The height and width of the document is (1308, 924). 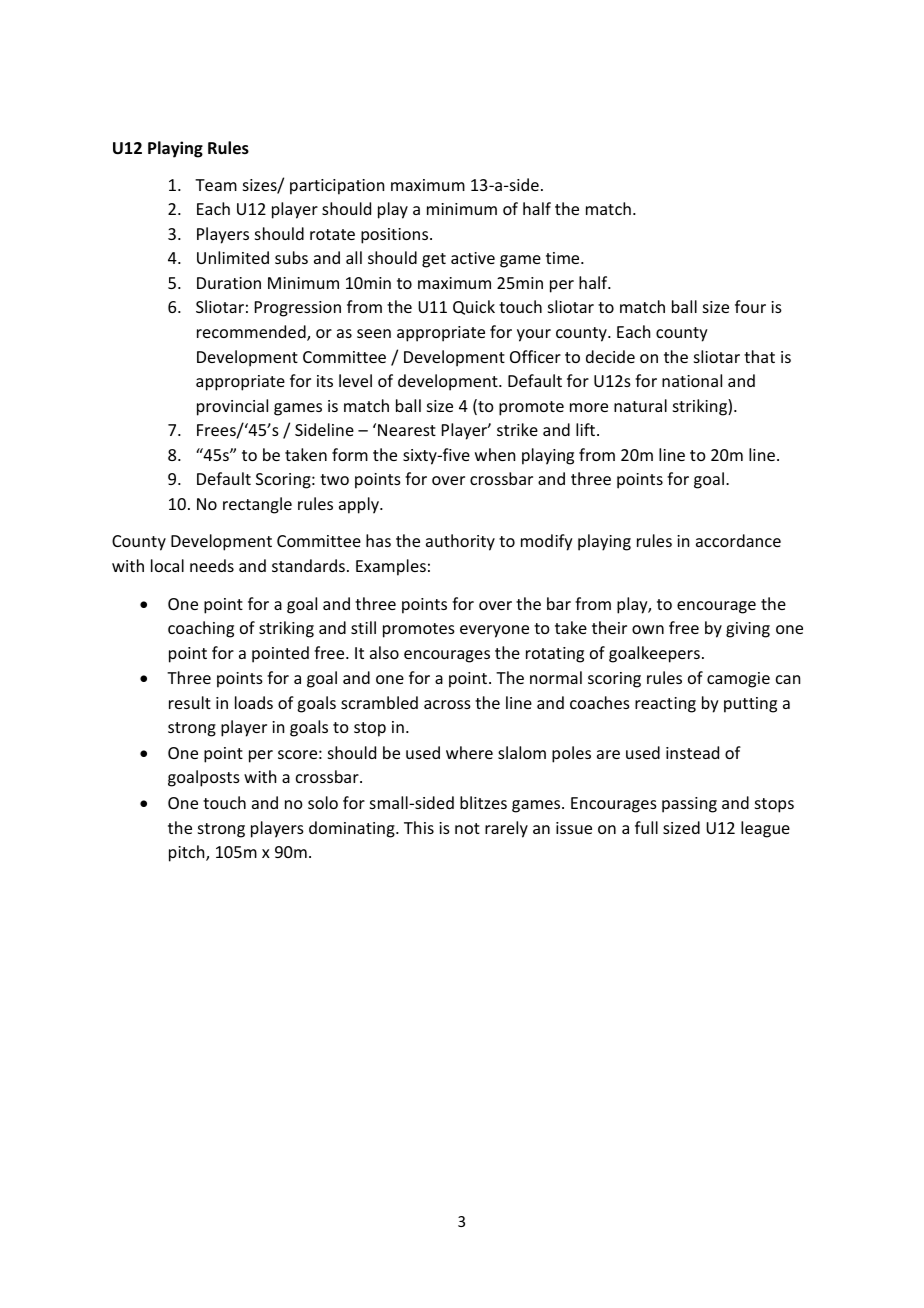 I want to click on not, so click(x=467, y=828).
